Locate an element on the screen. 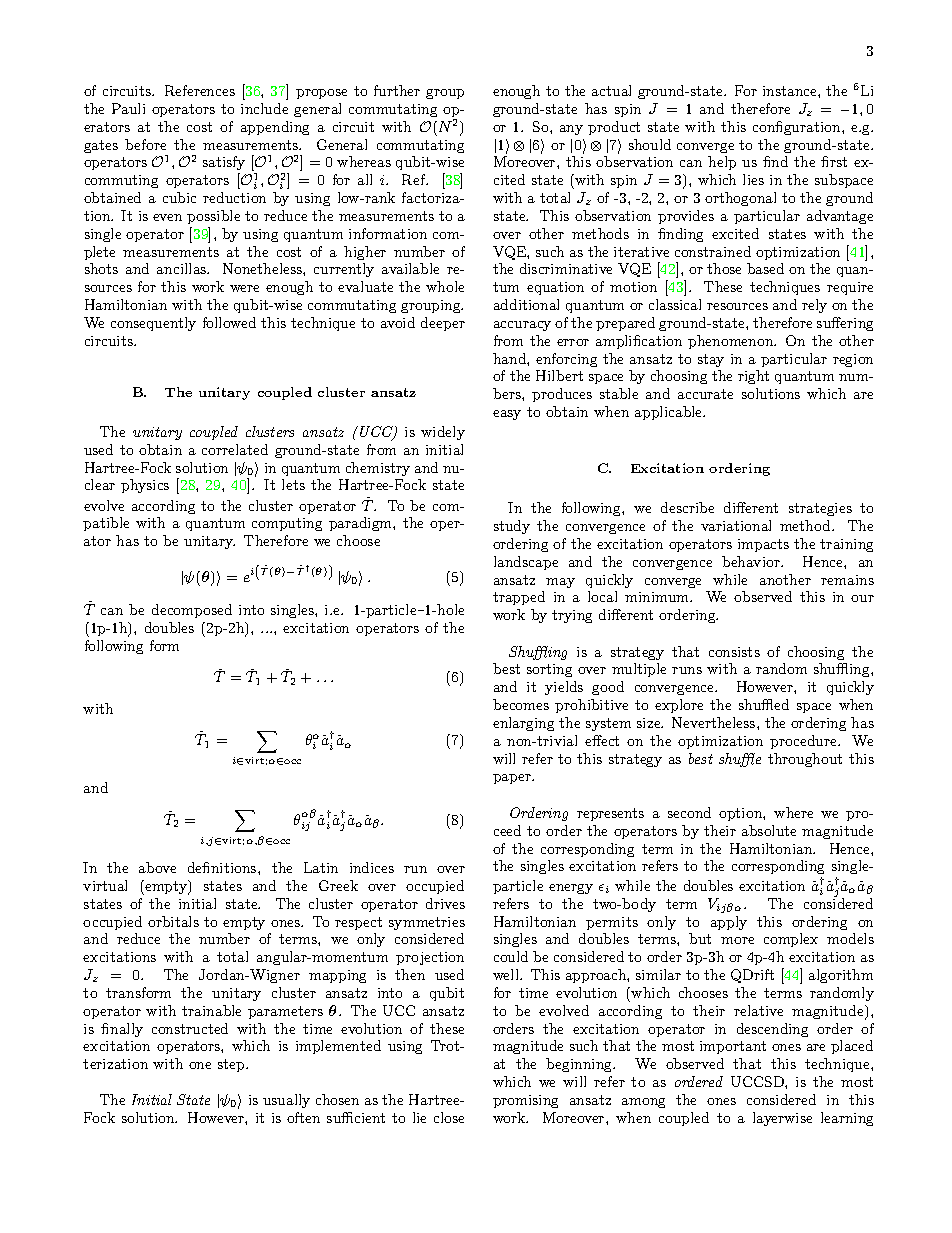 The width and height of the screenshot is (952, 1233). above is located at coordinates (157, 867).
